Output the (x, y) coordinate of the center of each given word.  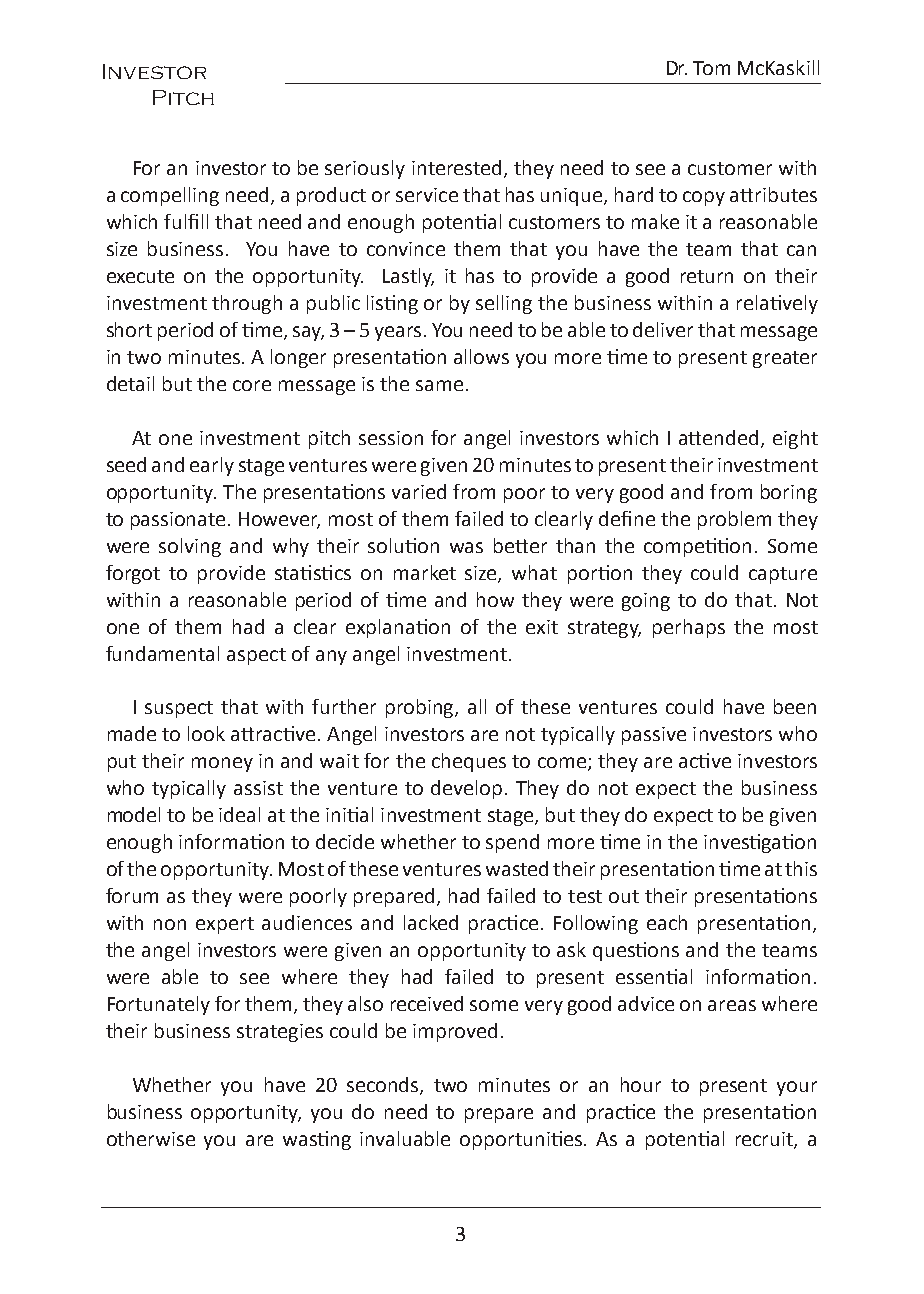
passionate (178, 521)
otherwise (151, 1138)
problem (734, 520)
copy (704, 198)
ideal (239, 814)
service (427, 195)
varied (419, 491)
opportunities (522, 1140)
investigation (760, 843)
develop (466, 789)
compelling (170, 196)
